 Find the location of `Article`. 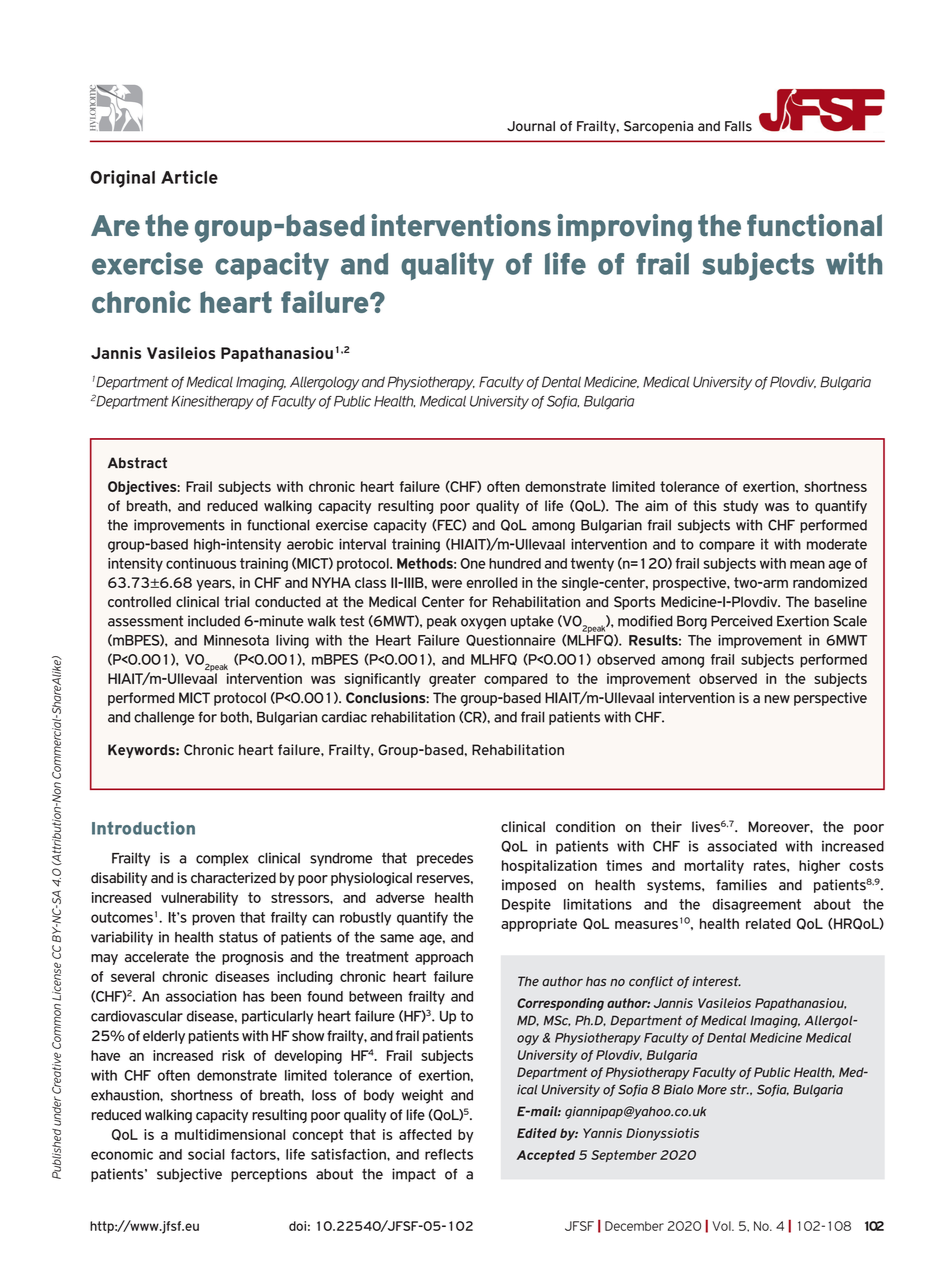

Article is located at coordinates (189, 177).
